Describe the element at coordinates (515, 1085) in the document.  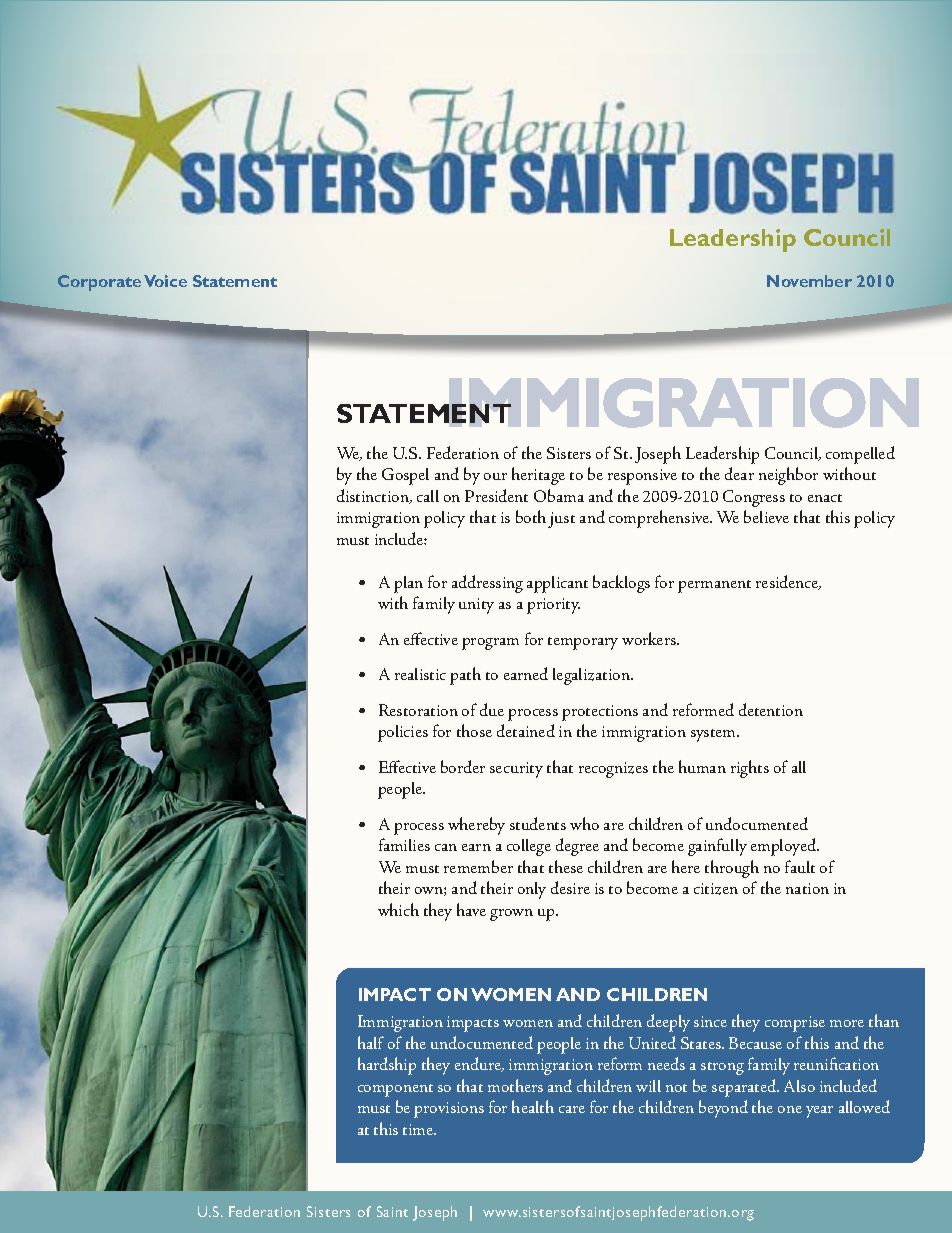
I see `mothers` at that location.
